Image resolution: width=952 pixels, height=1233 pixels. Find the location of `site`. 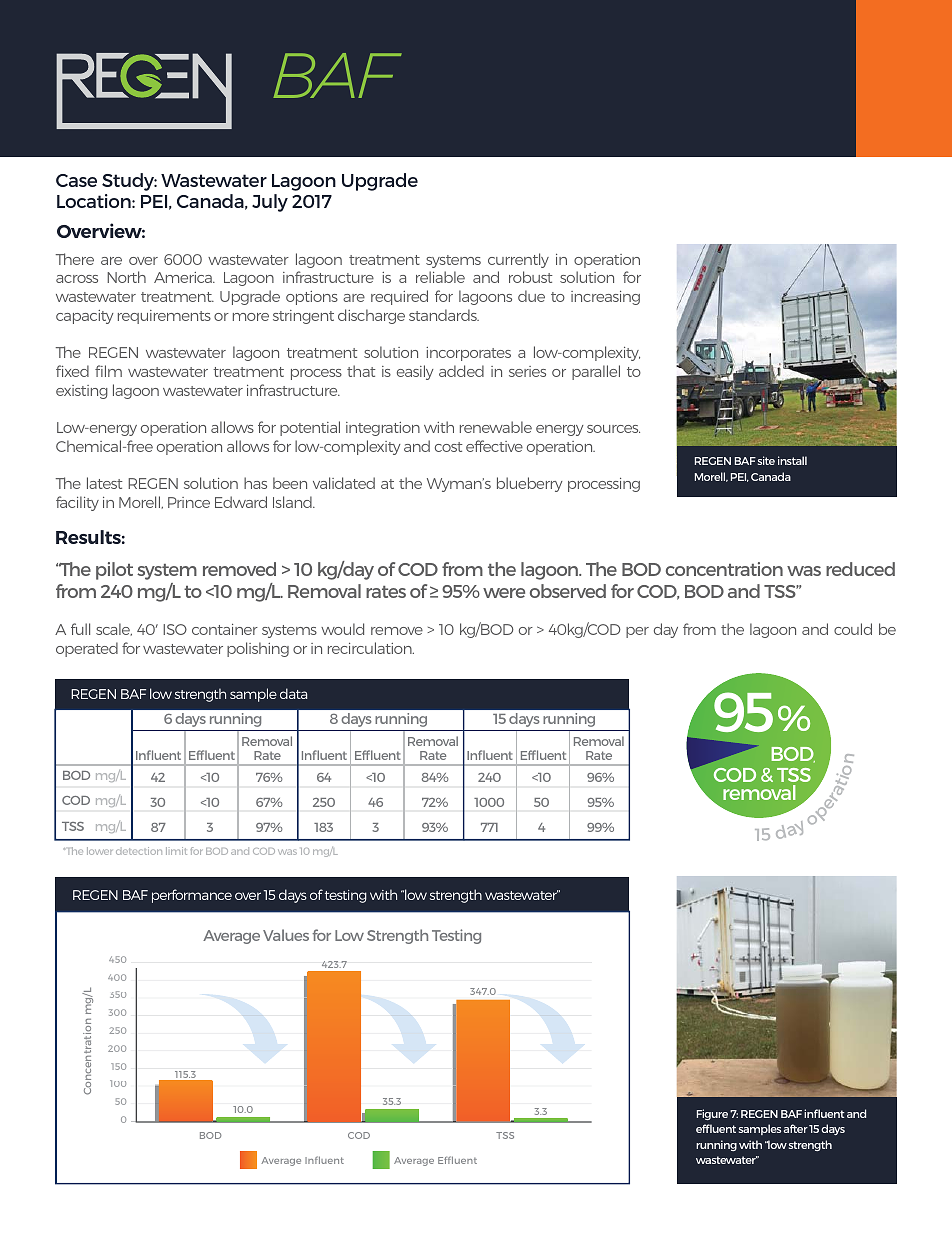

site is located at coordinates (766, 460).
